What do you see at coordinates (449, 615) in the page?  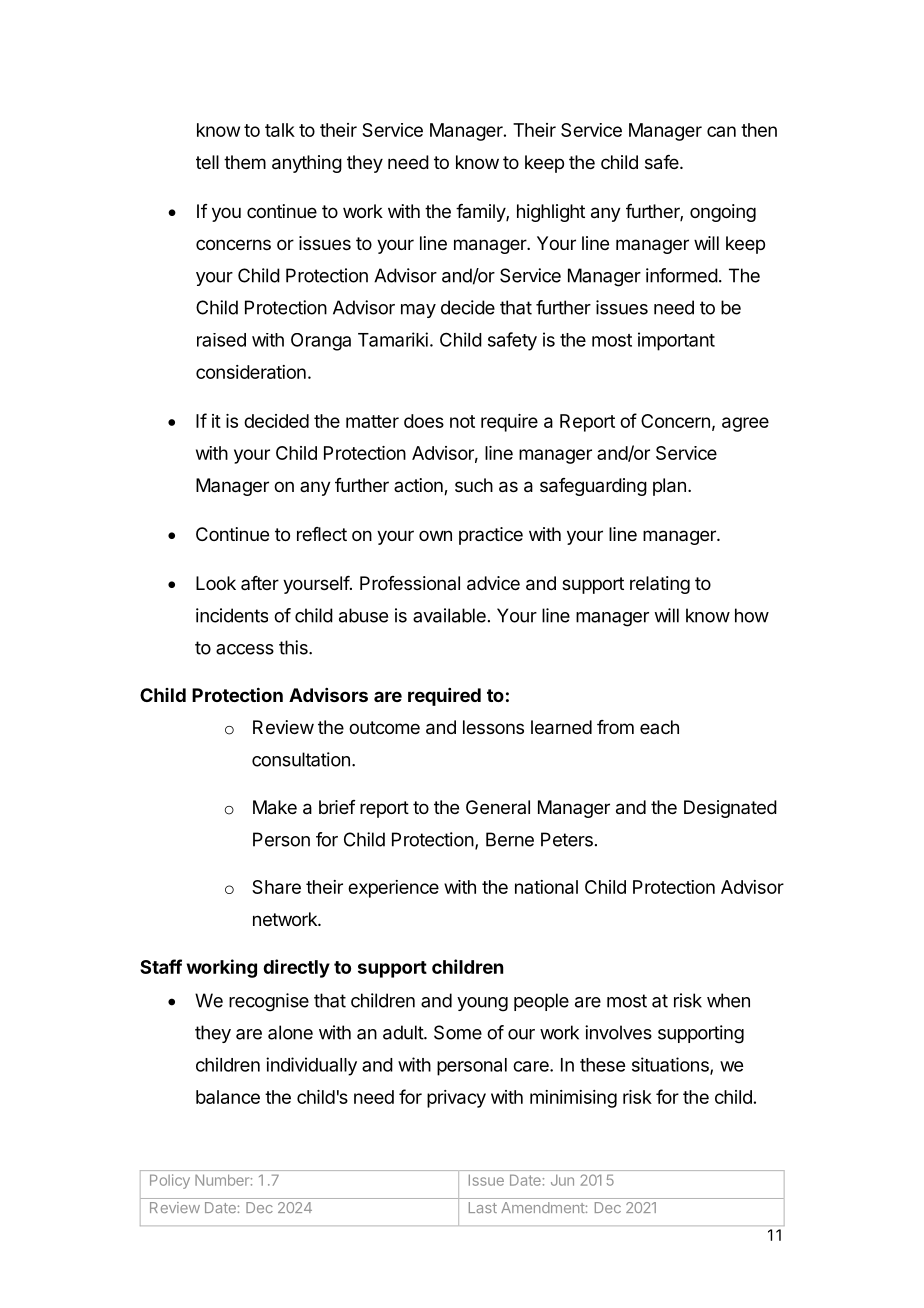 I see `available` at bounding box center [449, 615].
